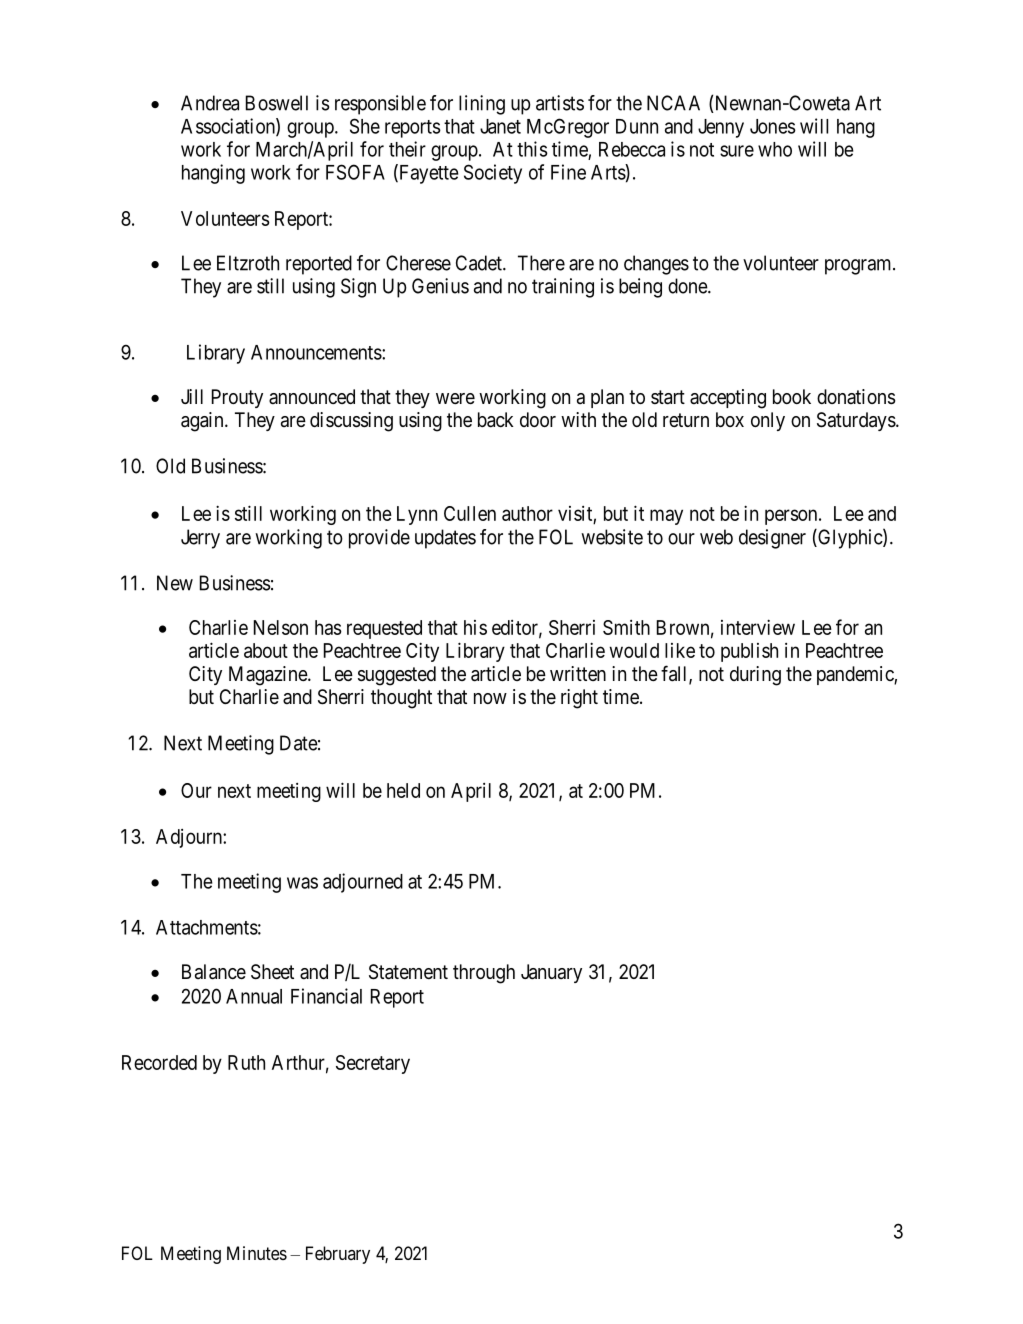 The width and height of the screenshot is (1023, 1324). Describe the element at coordinates (373, 1064) in the screenshot. I see `Secretary` at that location.
